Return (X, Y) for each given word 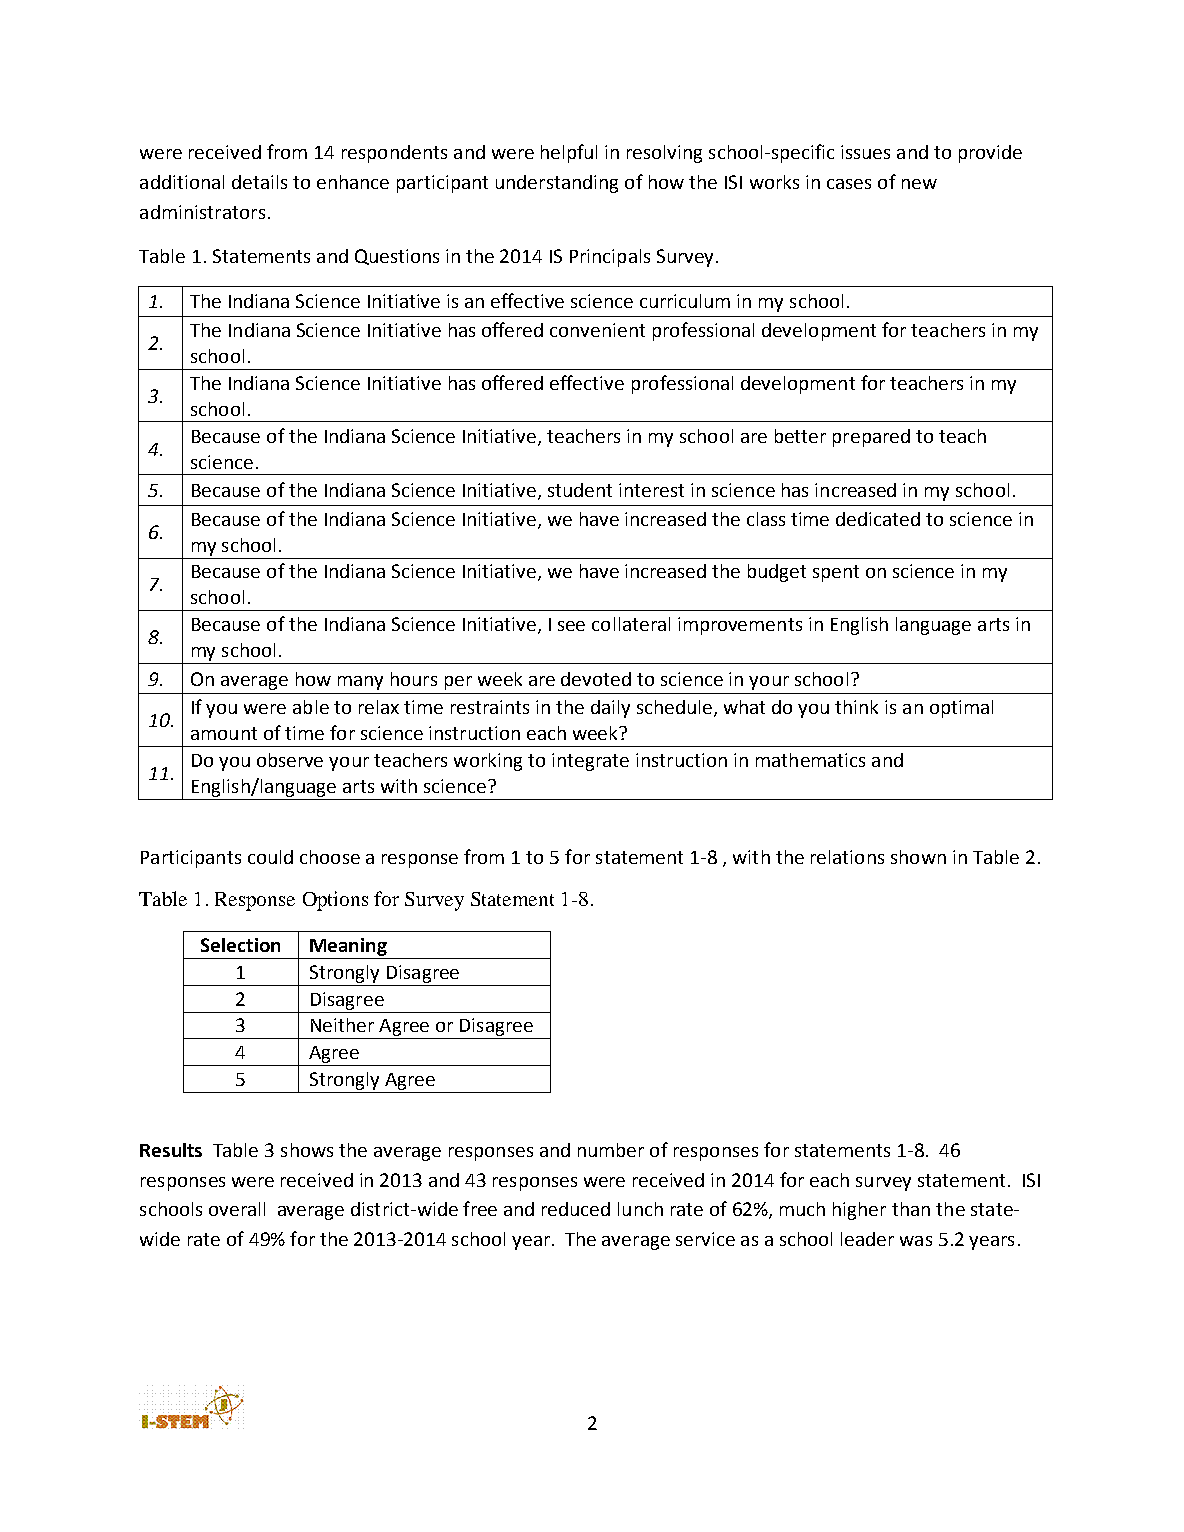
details (259, 182)
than (911, 1209)
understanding (557, 184)
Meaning (348, 947)
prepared (871, 438)
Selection (240, 945)
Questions (397, 257)
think (856, 707)
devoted (596, 679)
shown (918, 857)
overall (237, 1209)
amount (224, 733)
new (919, 184)
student (580, 490)
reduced (576, 1209)
